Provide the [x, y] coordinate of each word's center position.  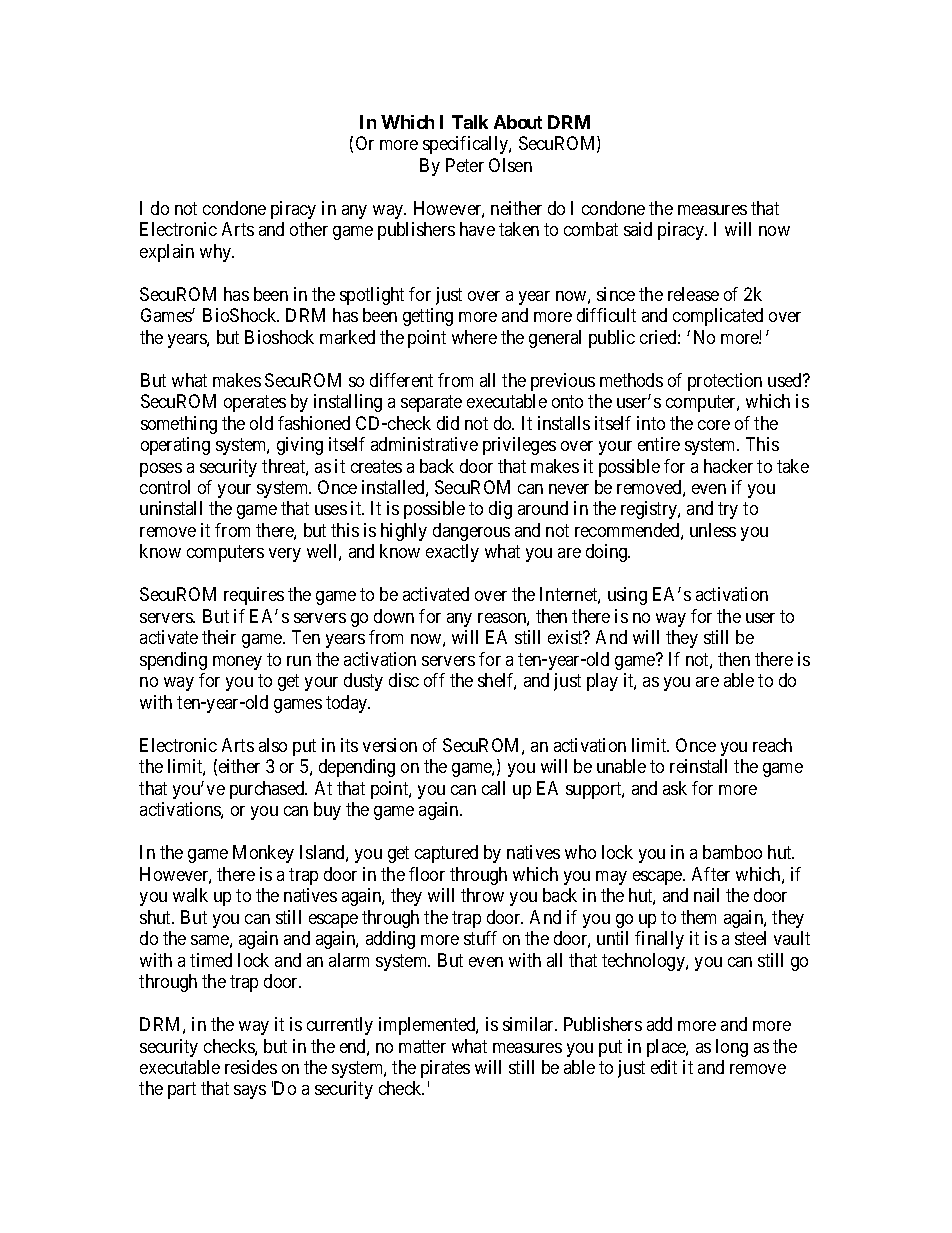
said [638, 229]
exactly [452, 553]
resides [251, 1067]
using [627, 596]
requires [254, 596]
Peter [465, 165]
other [309, 229]
